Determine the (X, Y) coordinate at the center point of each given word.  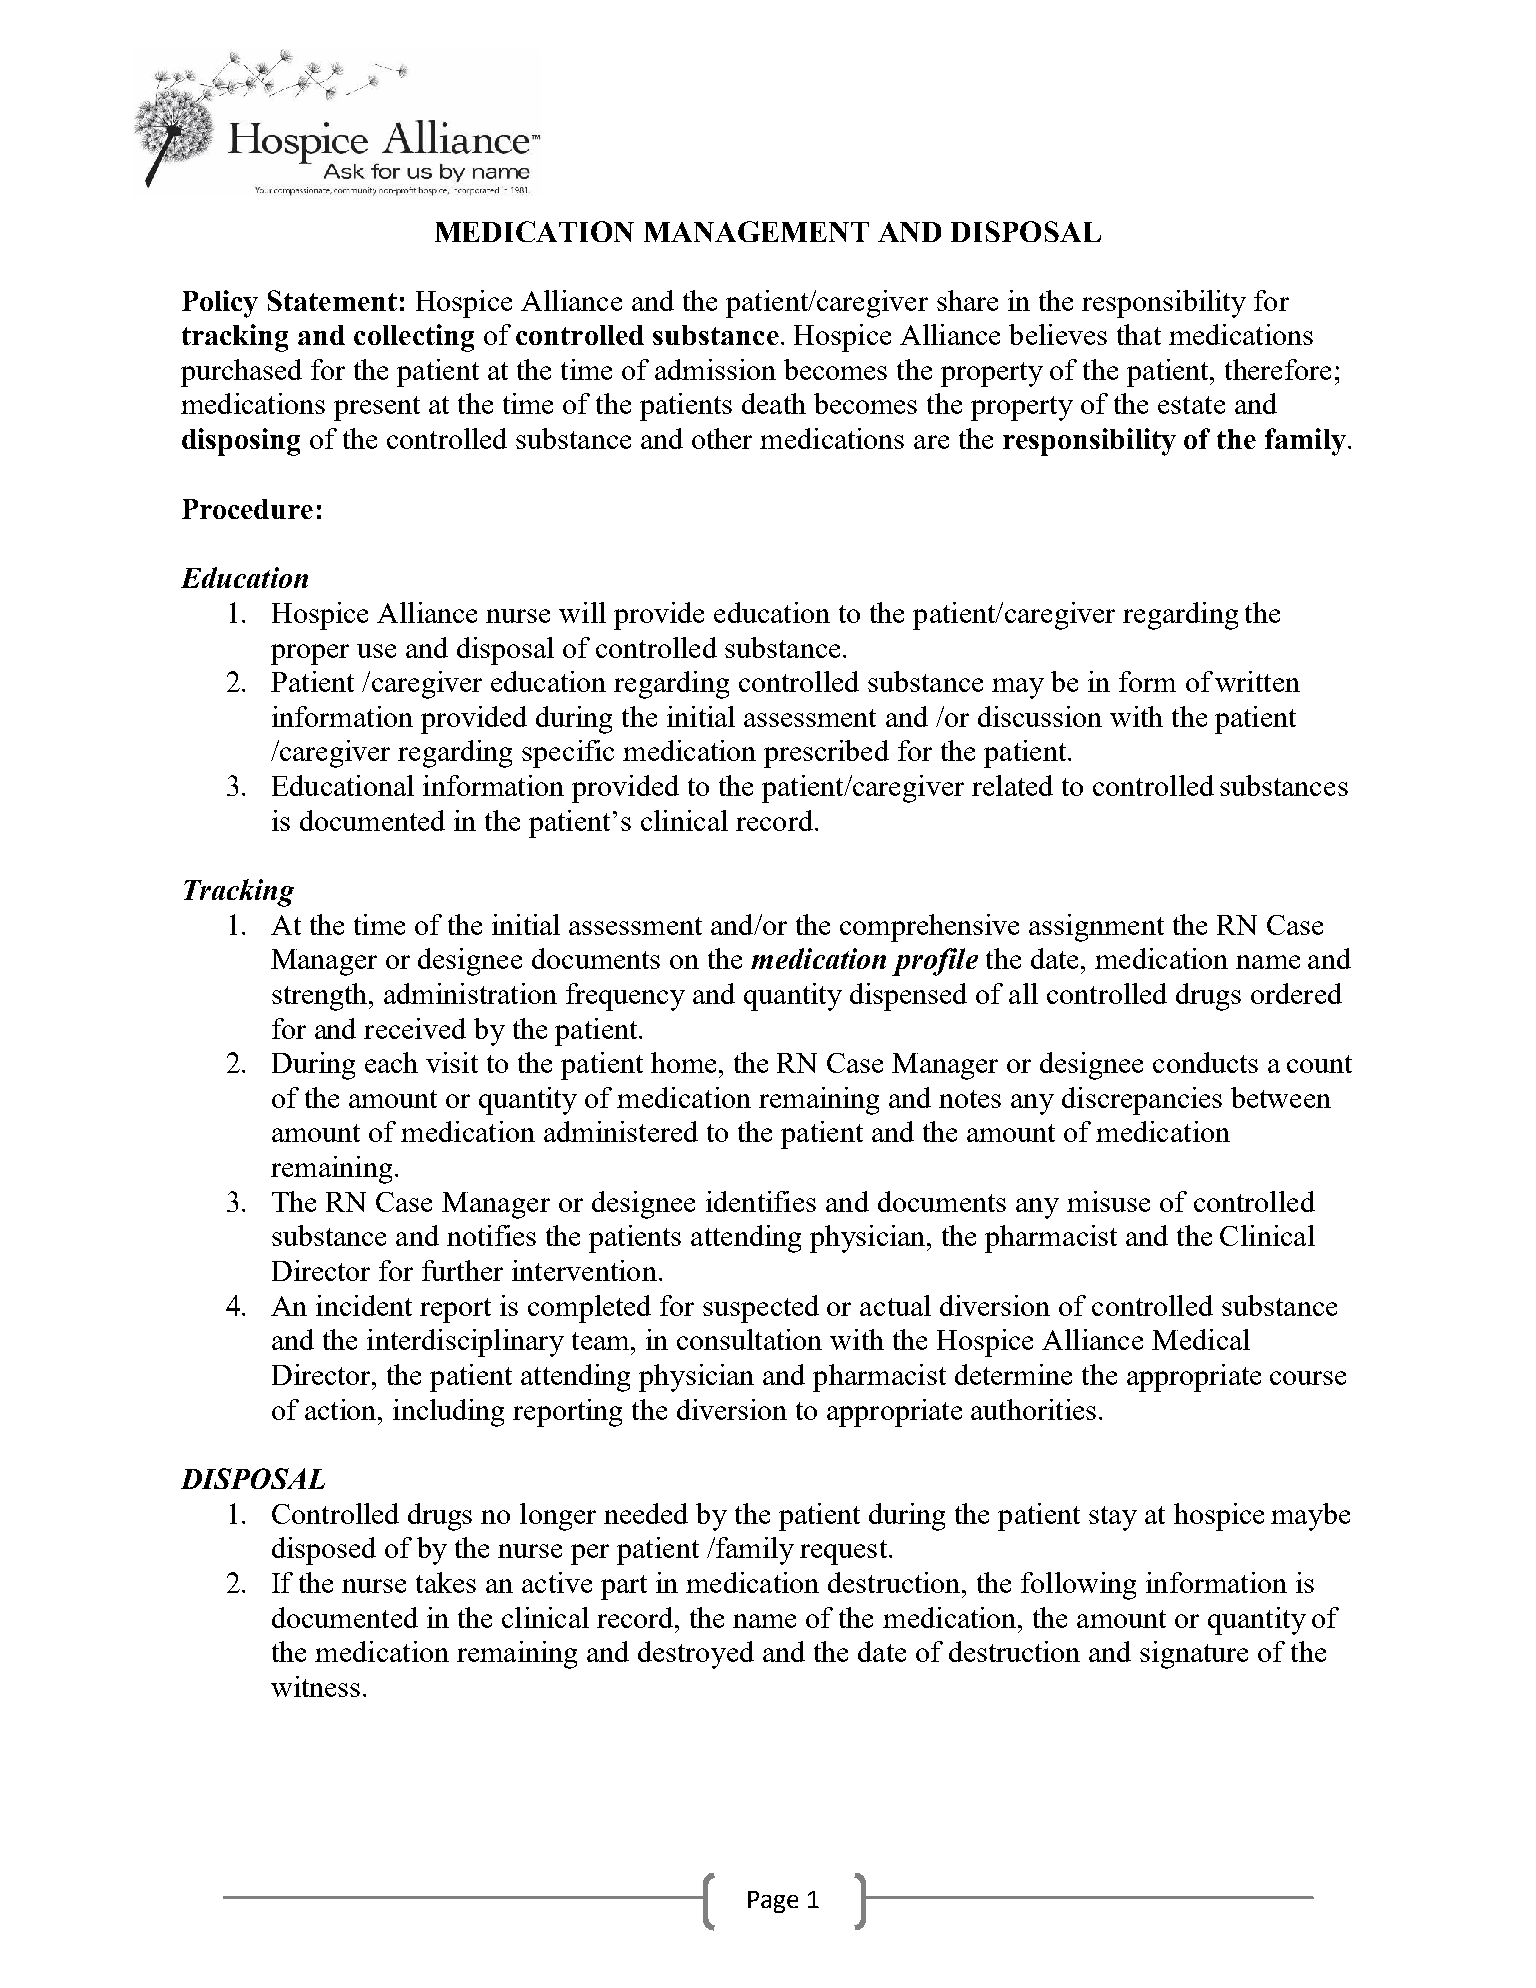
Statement (332, 300)
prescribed (826, 754)
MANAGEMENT (756, 231)
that (1139, 334)
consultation (749, 1339)
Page (773, 1902)
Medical (1201, 1339)
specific (568, 754)
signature (1194, 1655)
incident (364, 1305)
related (1012, 785)
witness (315, 1686)
